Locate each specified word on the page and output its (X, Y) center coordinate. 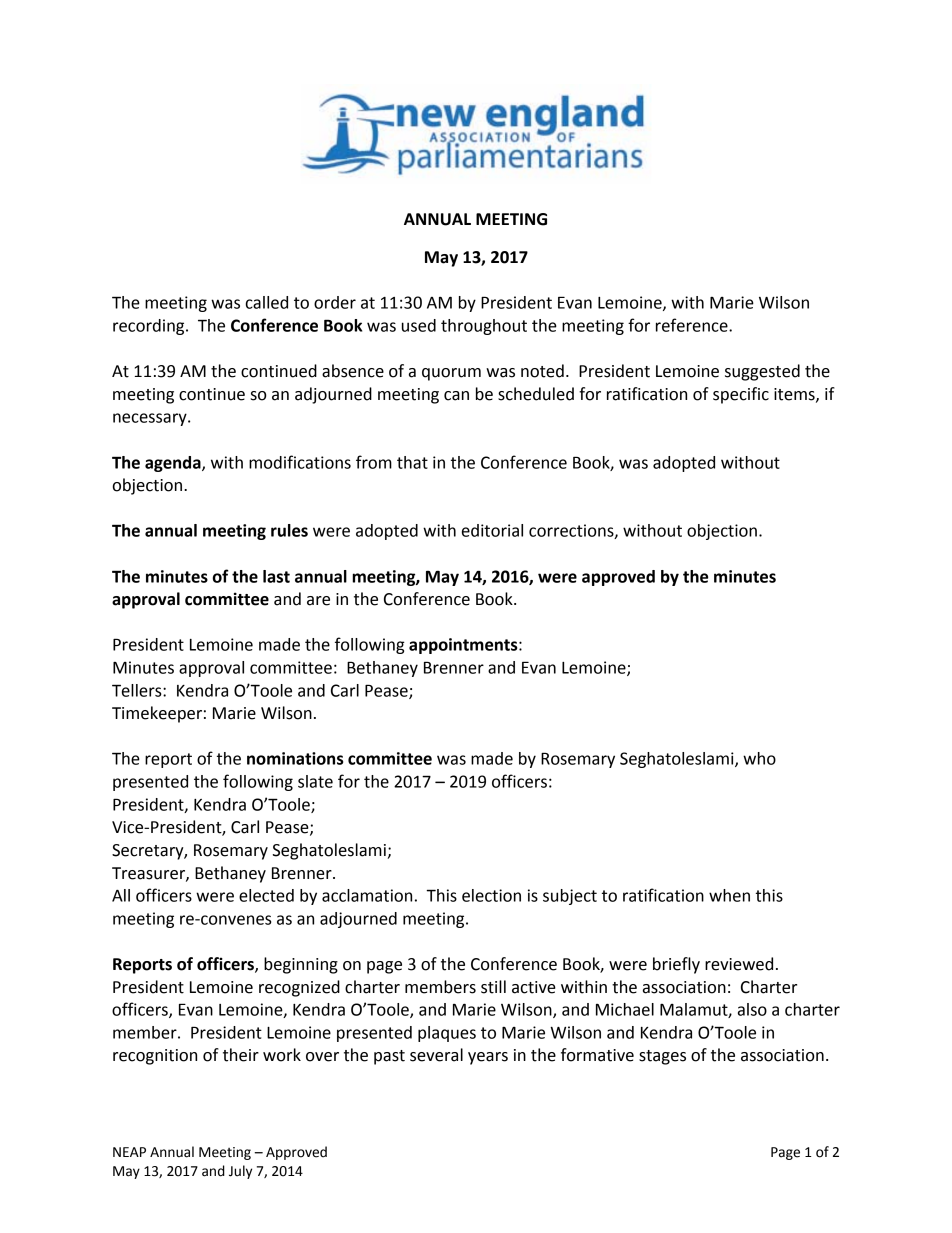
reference (693, 325)
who (759, 758)
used (419, 325)
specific (741, 395)
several (436, 1055)
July (240, 1172)
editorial (492, 530)
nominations (295, 758)
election (491, 895)
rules (289, 530)
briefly (676, 965)
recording (150, 327)
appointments (464, 646)
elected (266, 895)
